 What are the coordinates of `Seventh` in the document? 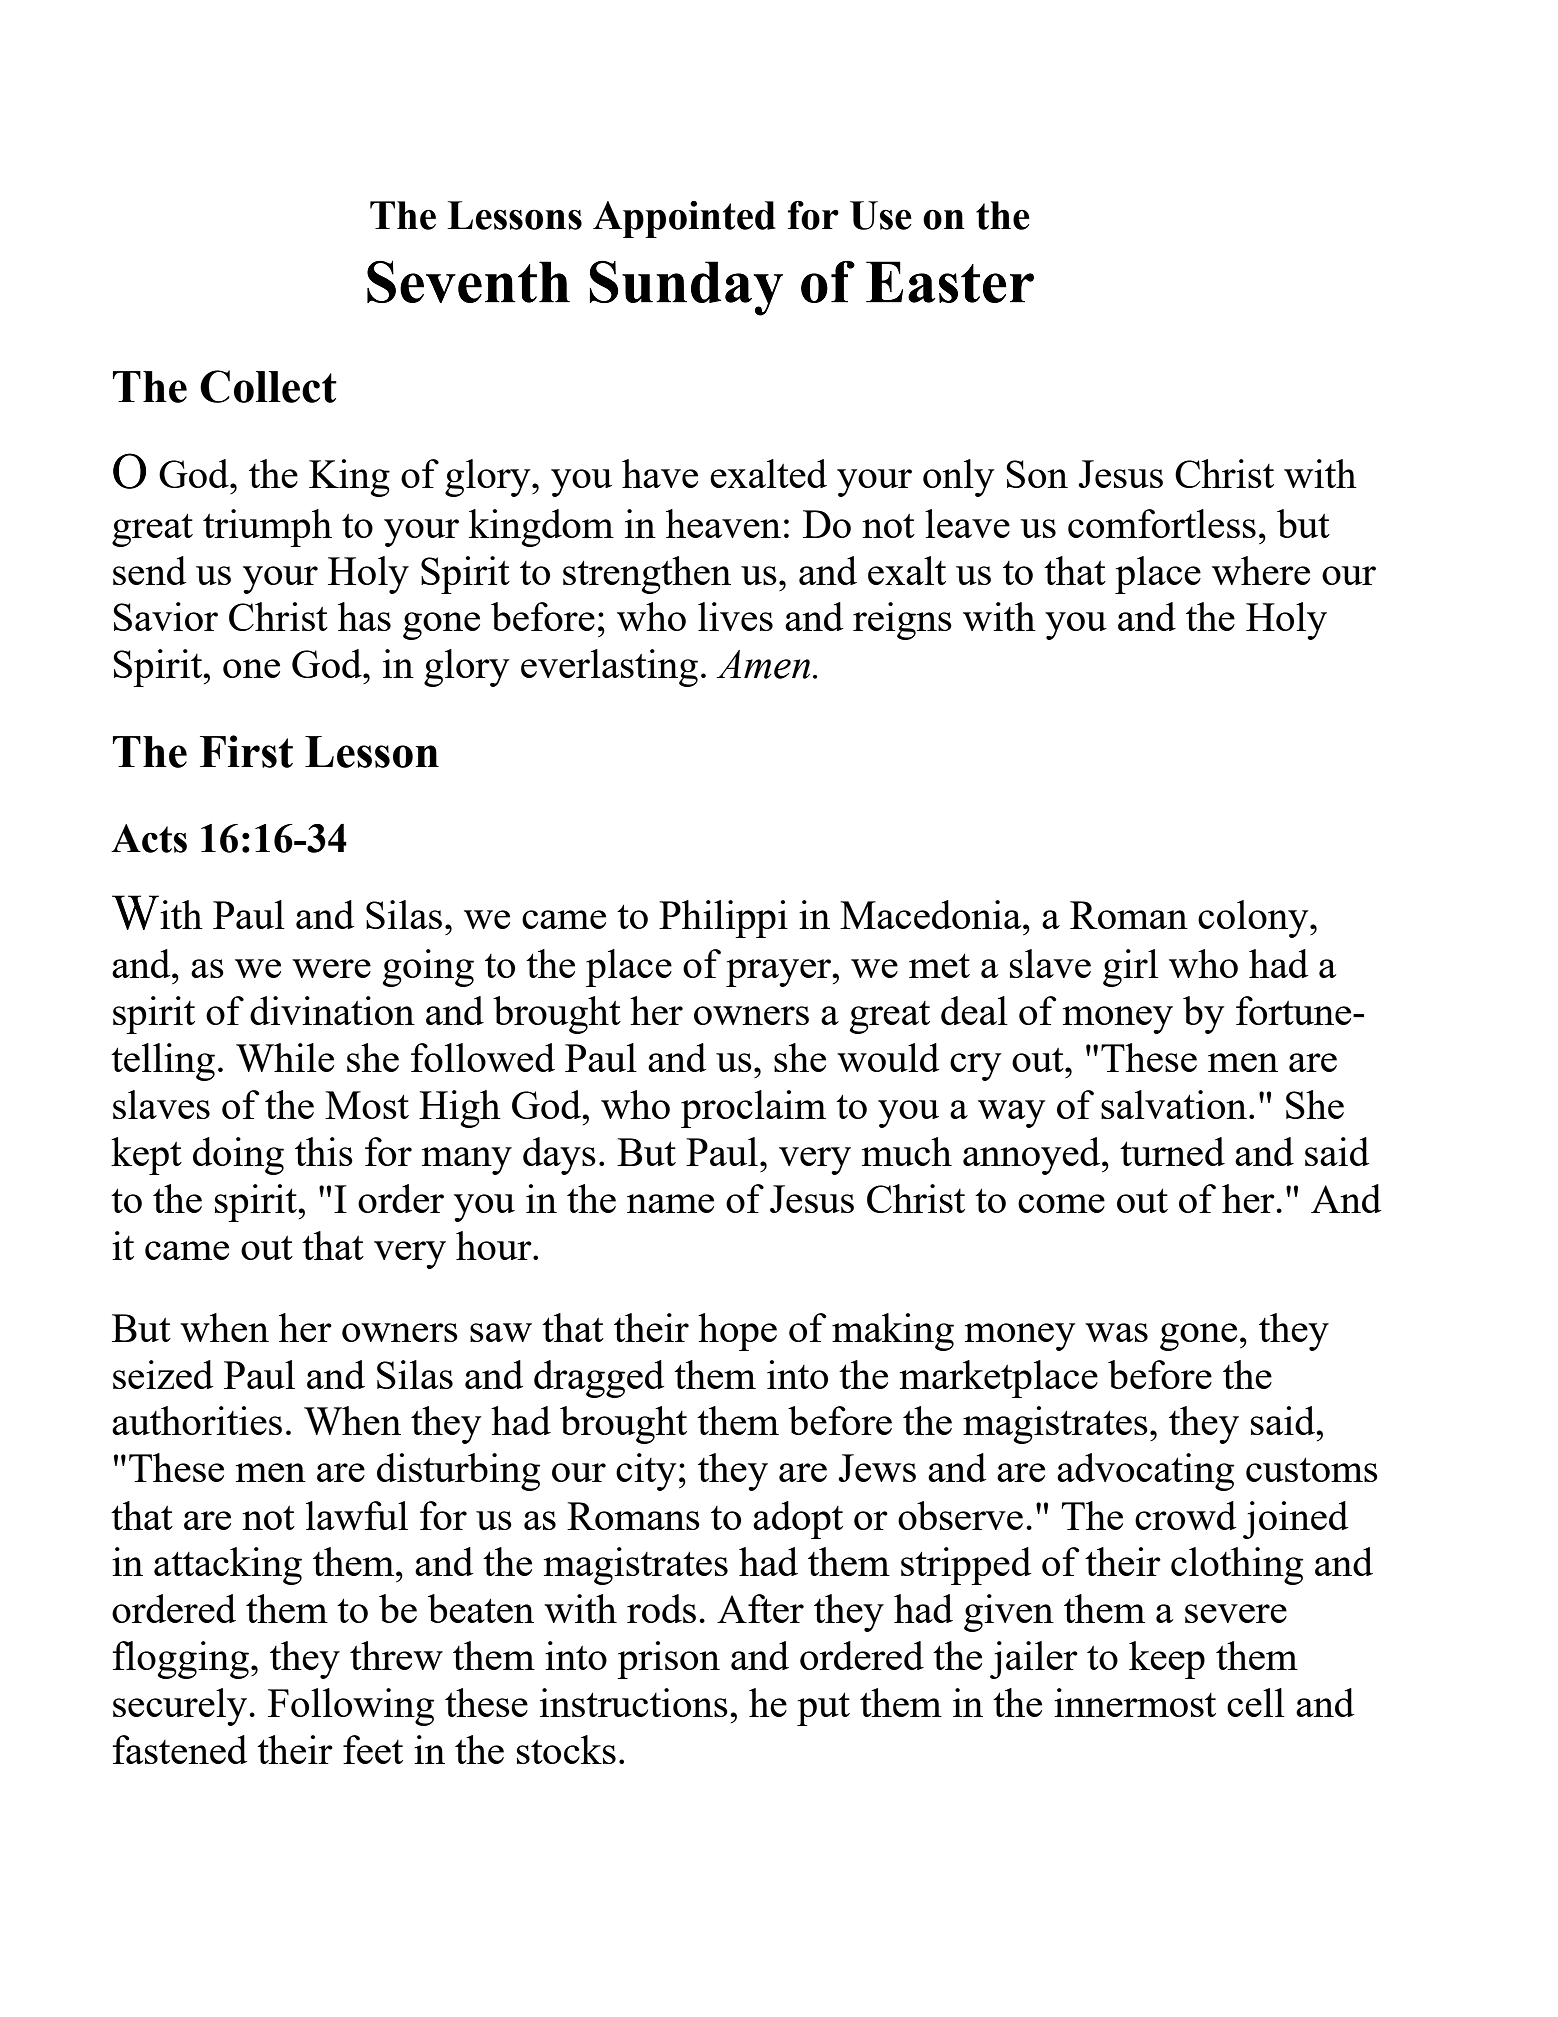 It's located at (468, 282).
